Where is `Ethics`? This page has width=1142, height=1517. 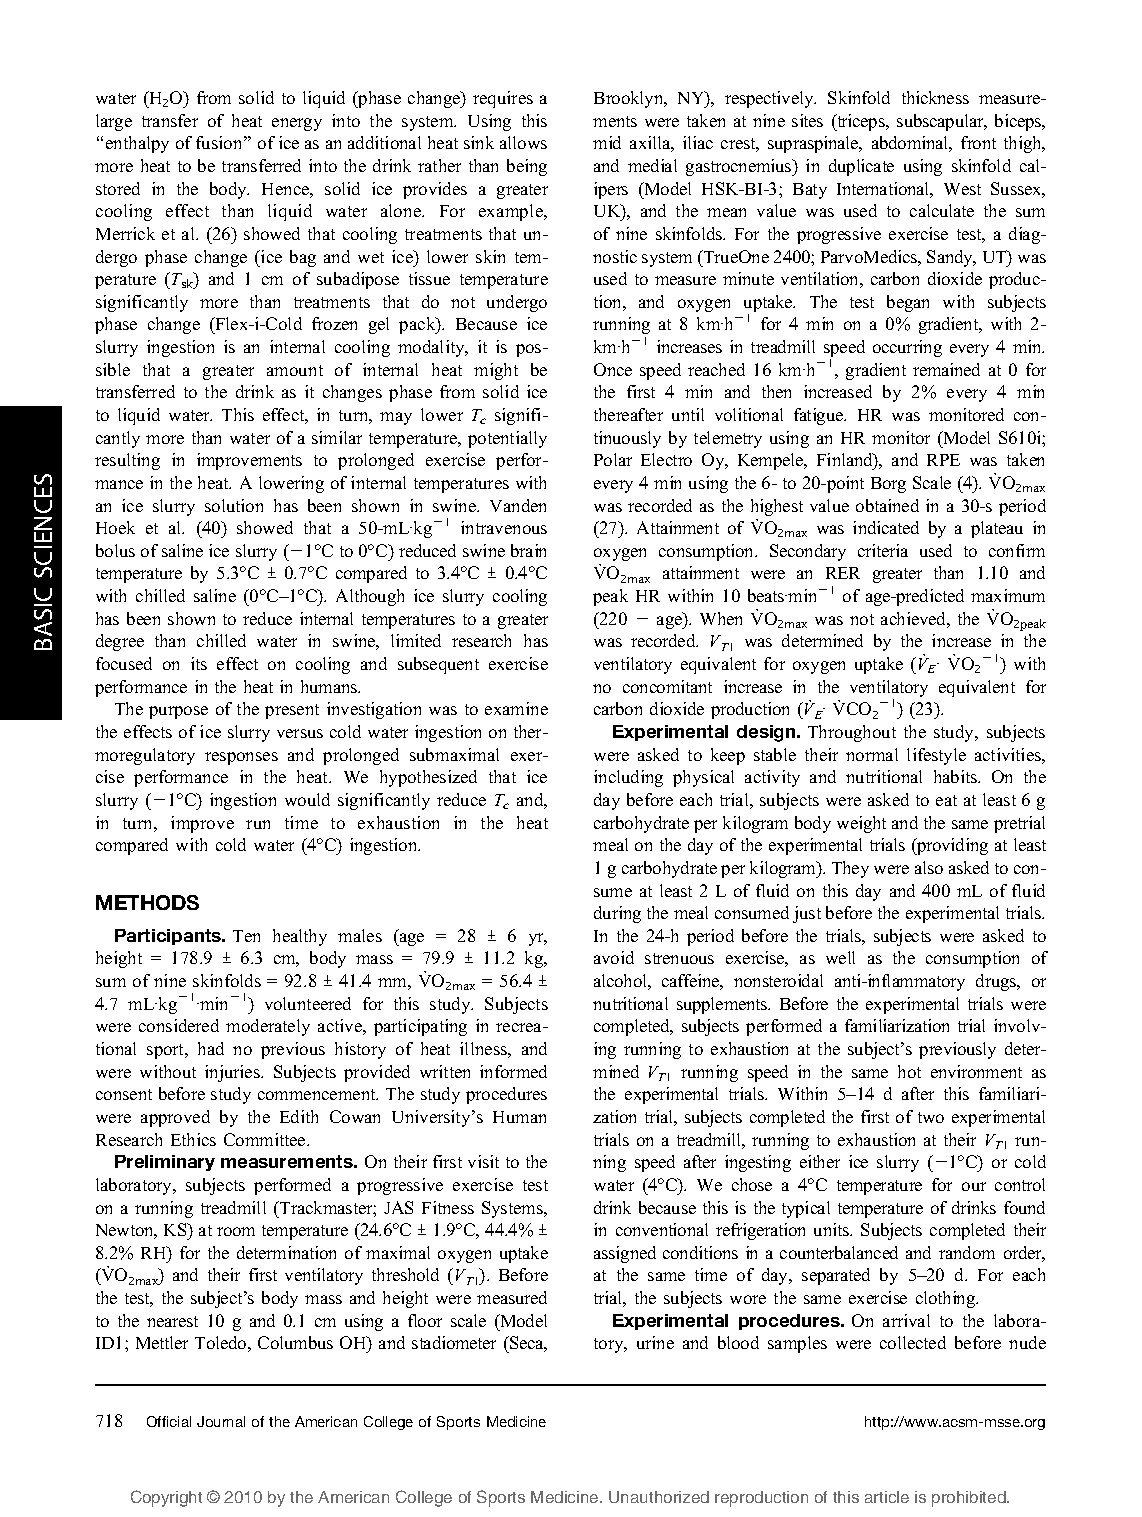
Ethics is located at coordinates (193, 1139).
